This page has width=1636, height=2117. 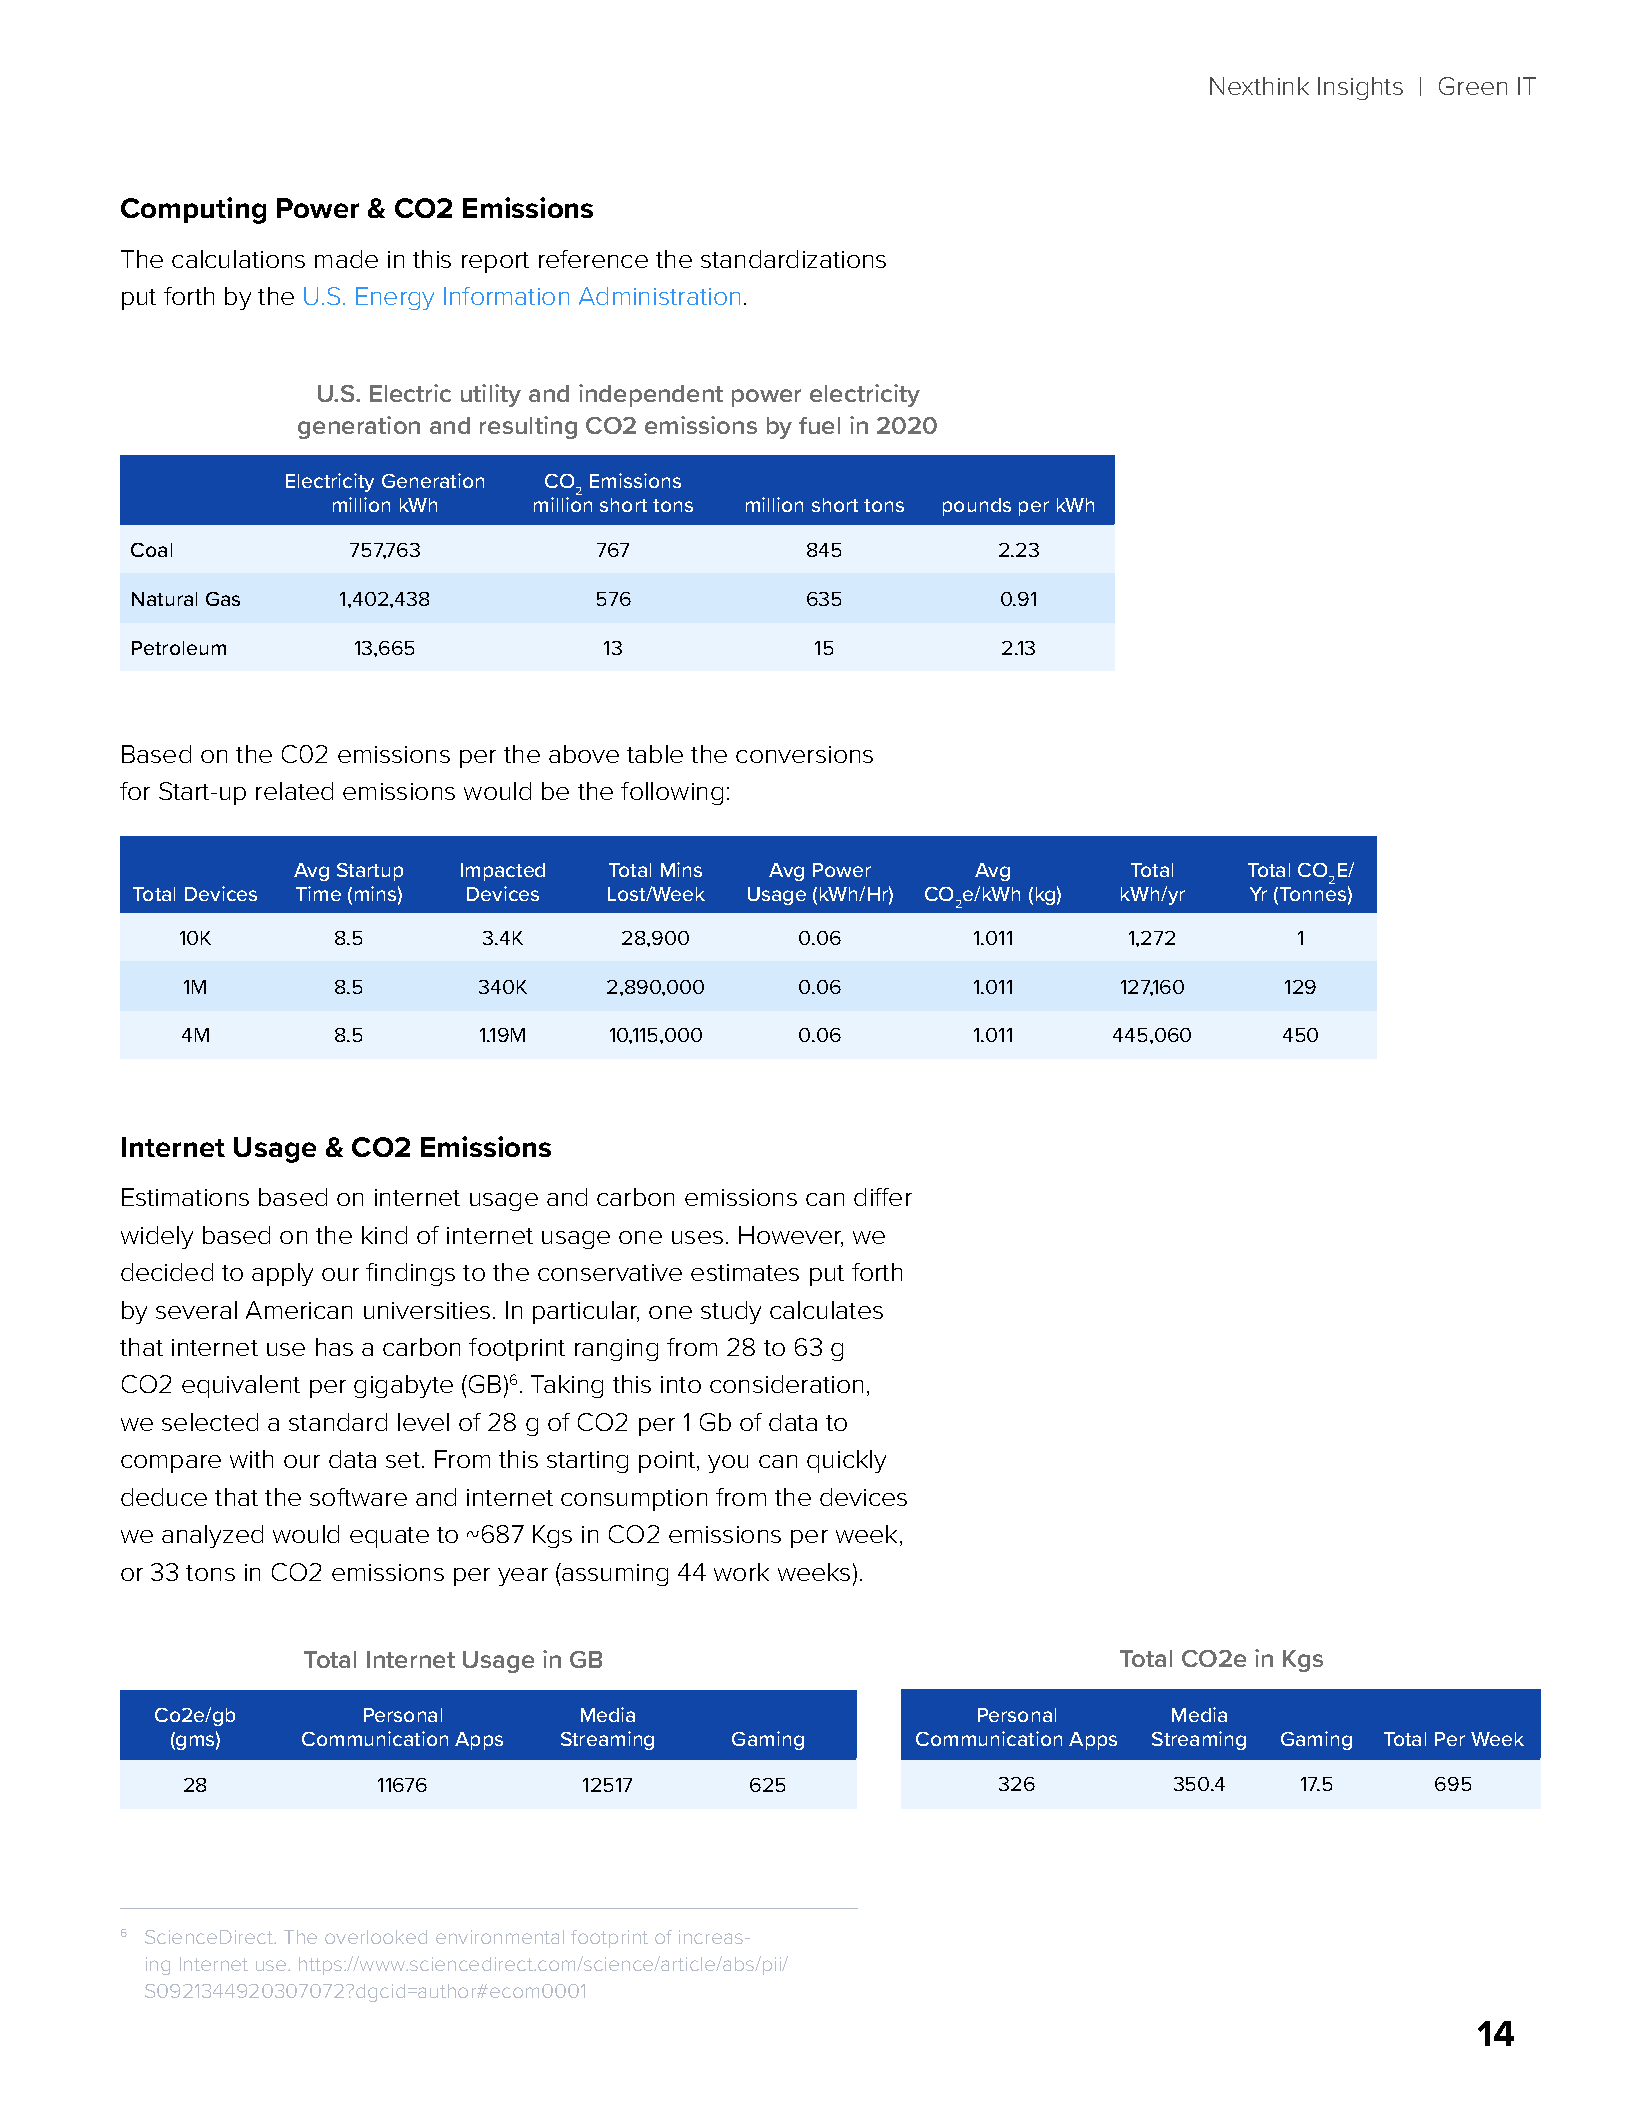 What do you see at coordinates (500, 1937) in the page?
I see `environmental` at bounding box center [500, 1937].
